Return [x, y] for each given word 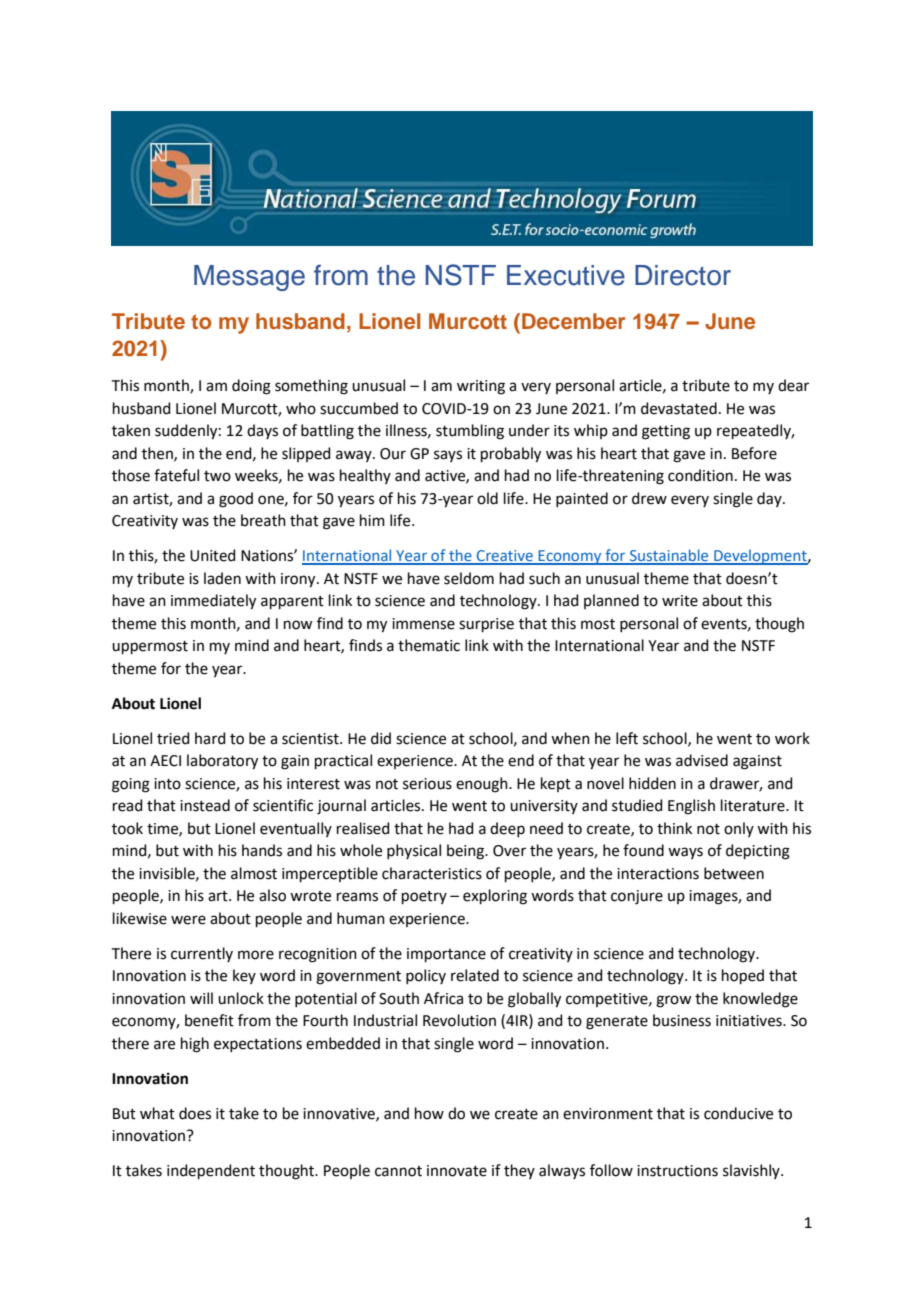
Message [249, 278]
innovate [457, 1171]
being [466, 852]
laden [222, 578]
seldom [469, 578]
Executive [566, 275]
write [680, 601]
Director [683, 275]
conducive [738, 1113]
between [734, 873]
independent [211, 1171]
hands [262, 850]
